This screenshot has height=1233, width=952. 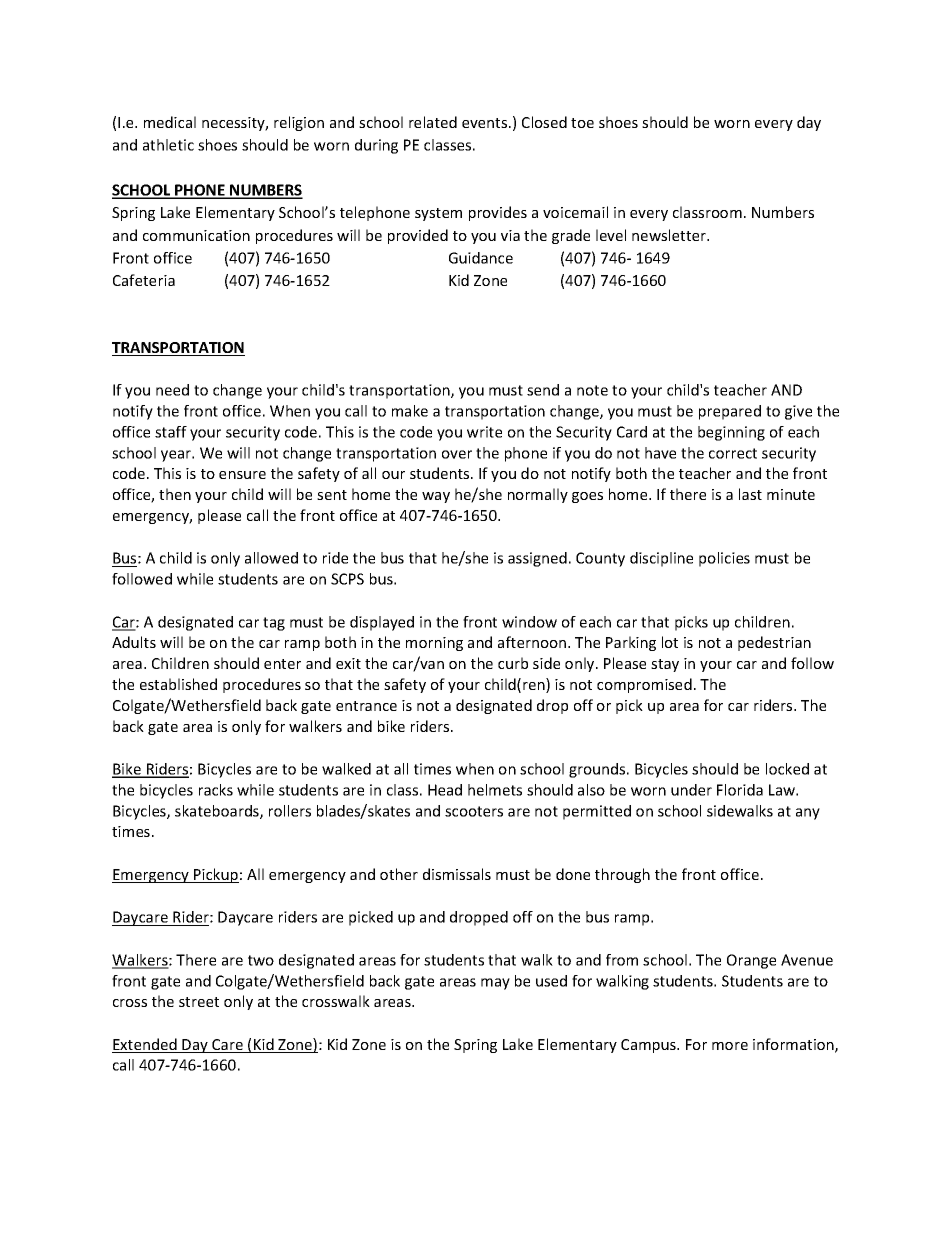 What do you see at coordinates (670, 235) in the screenshot?
I see `newsletter` at bounding box center [670, 235].
